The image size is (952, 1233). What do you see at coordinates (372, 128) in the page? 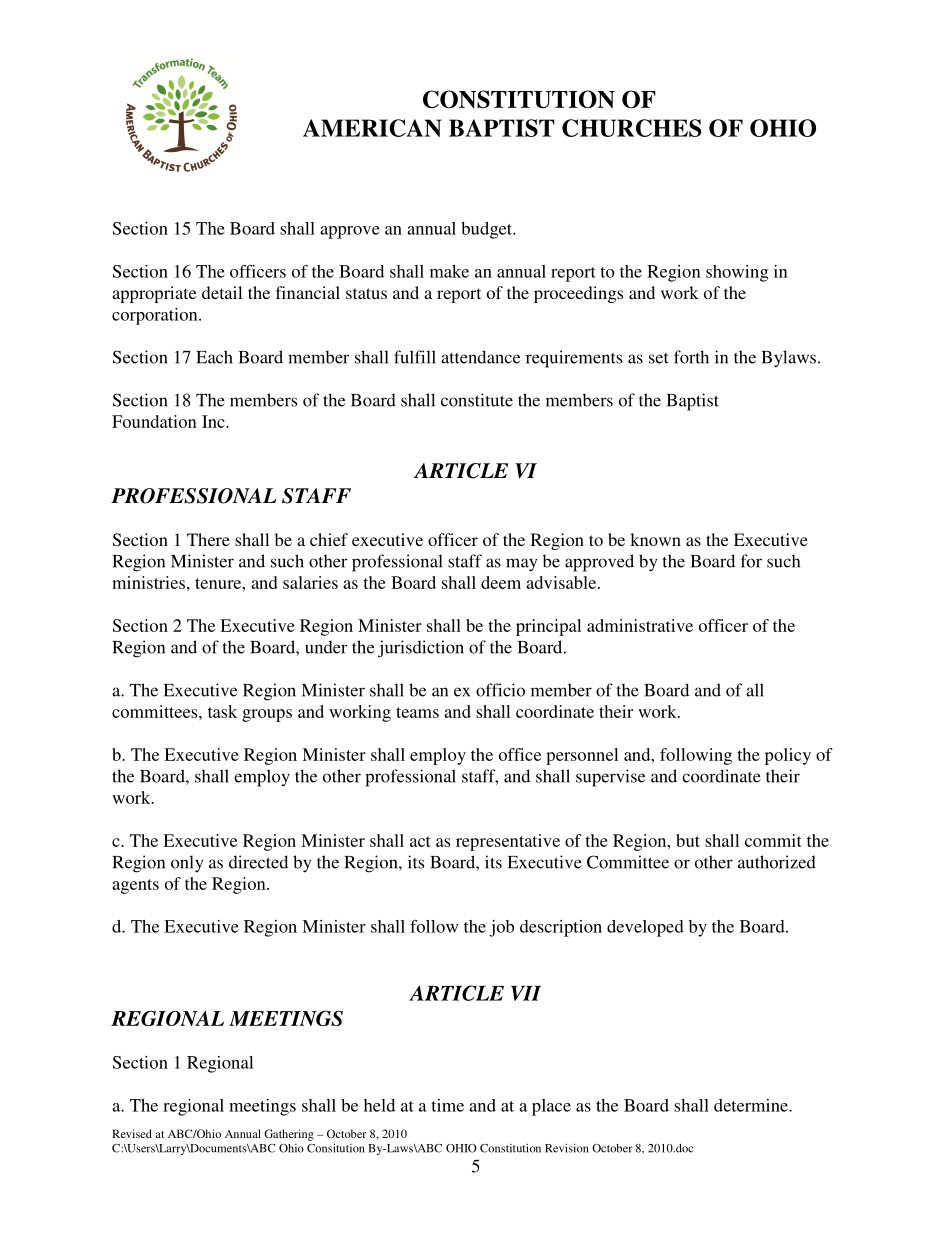
I see `AMERICAN` at bounding box center [372, 128].
